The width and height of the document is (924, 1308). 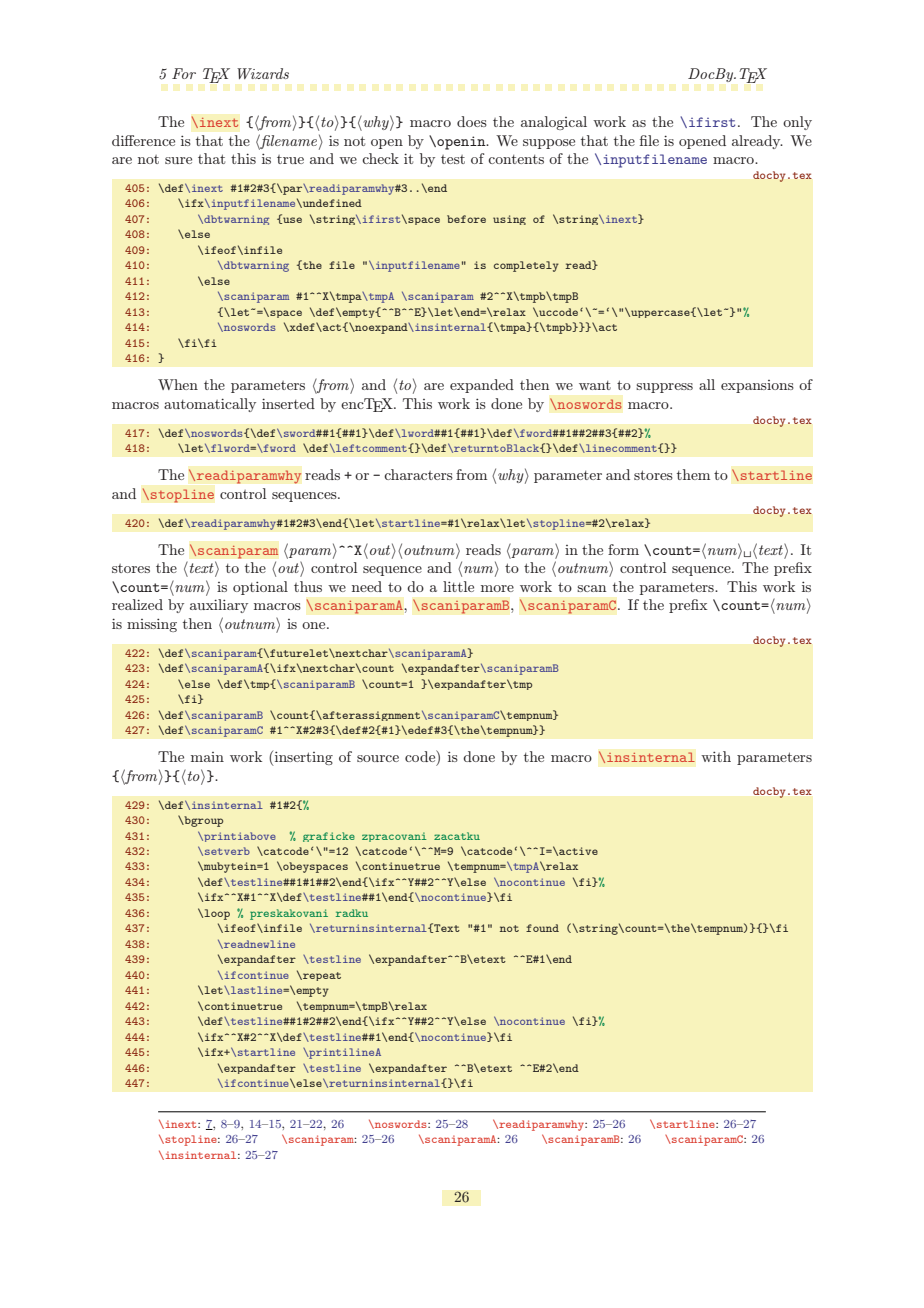 What do you see at coordinates (716, 756) in the document?
I see `with` at bounding box center [716, 756].
